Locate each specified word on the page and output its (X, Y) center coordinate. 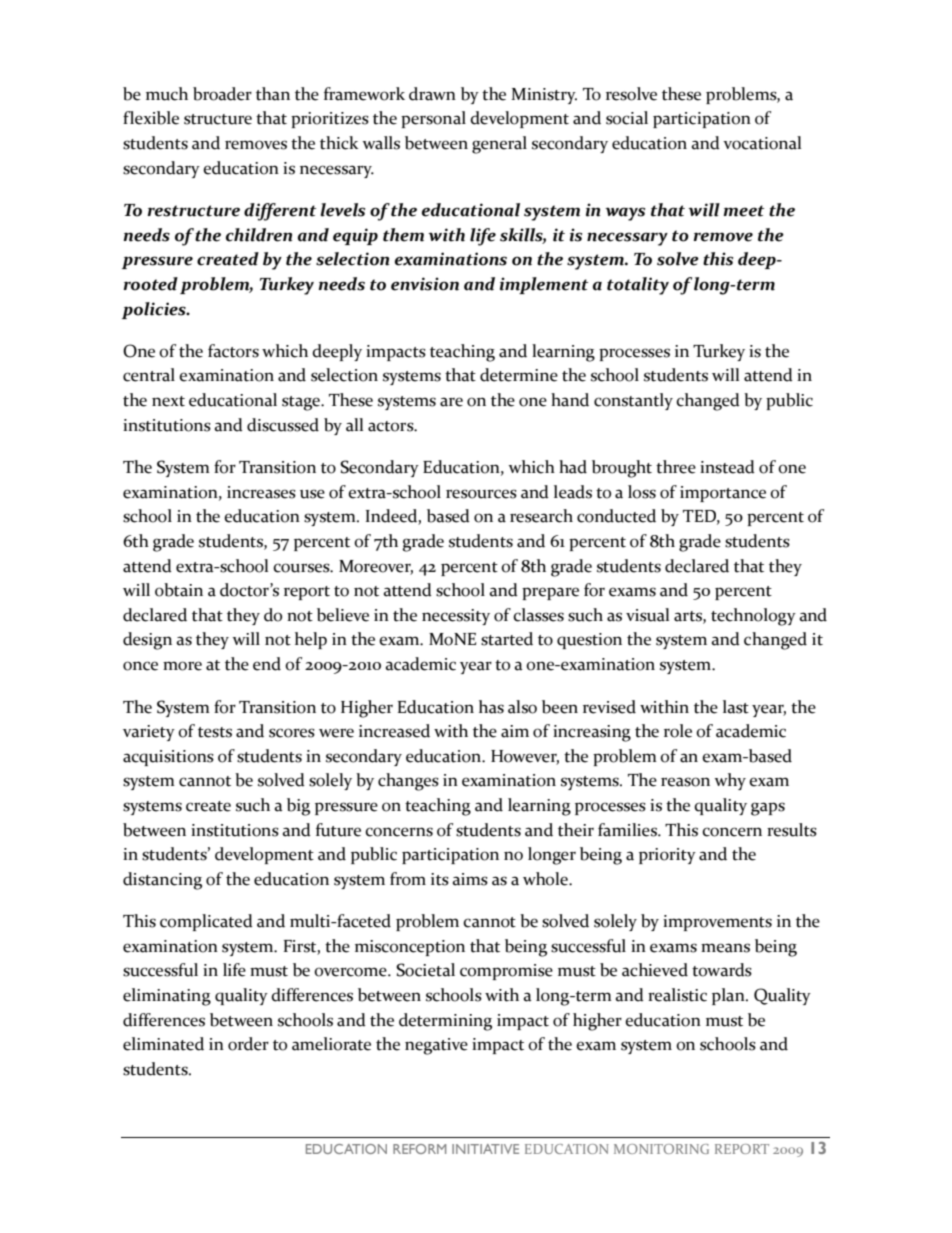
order (248, 1044)
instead (727, 467)
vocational (762, 143)
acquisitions (168, 758)
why (730, 781)
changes (408, 782)
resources (481, 494)
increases (261, 492)
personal (433, 119)
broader (222, 94)
